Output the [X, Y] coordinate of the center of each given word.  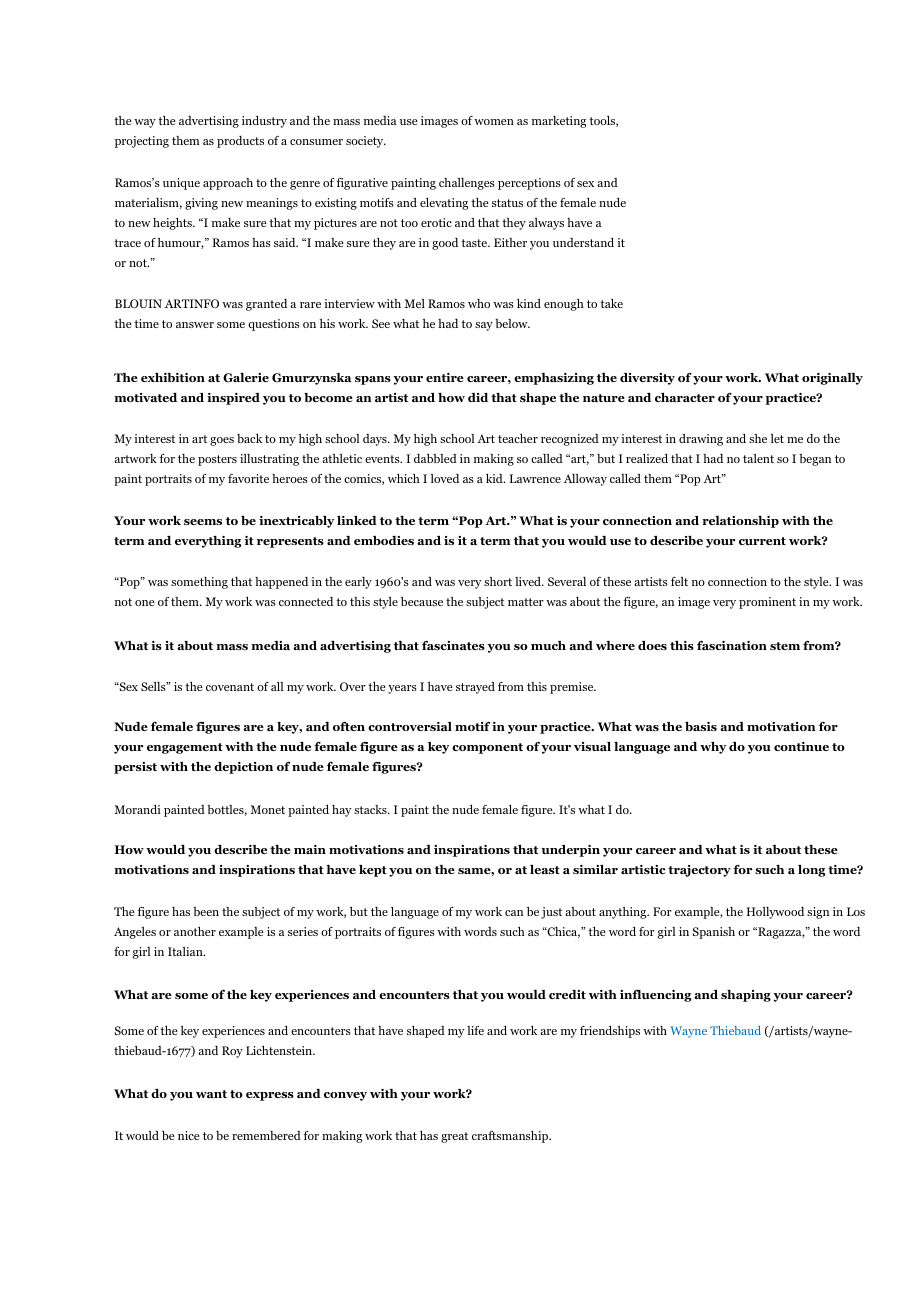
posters [217, 460]
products [240, 142]
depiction [243, 768]
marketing [559, 122]
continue [801, 746]
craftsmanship [511, 1137]
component [487, 748]
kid [495, 478]
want [211, 1094]
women [494, 122]
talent [758, 458]
